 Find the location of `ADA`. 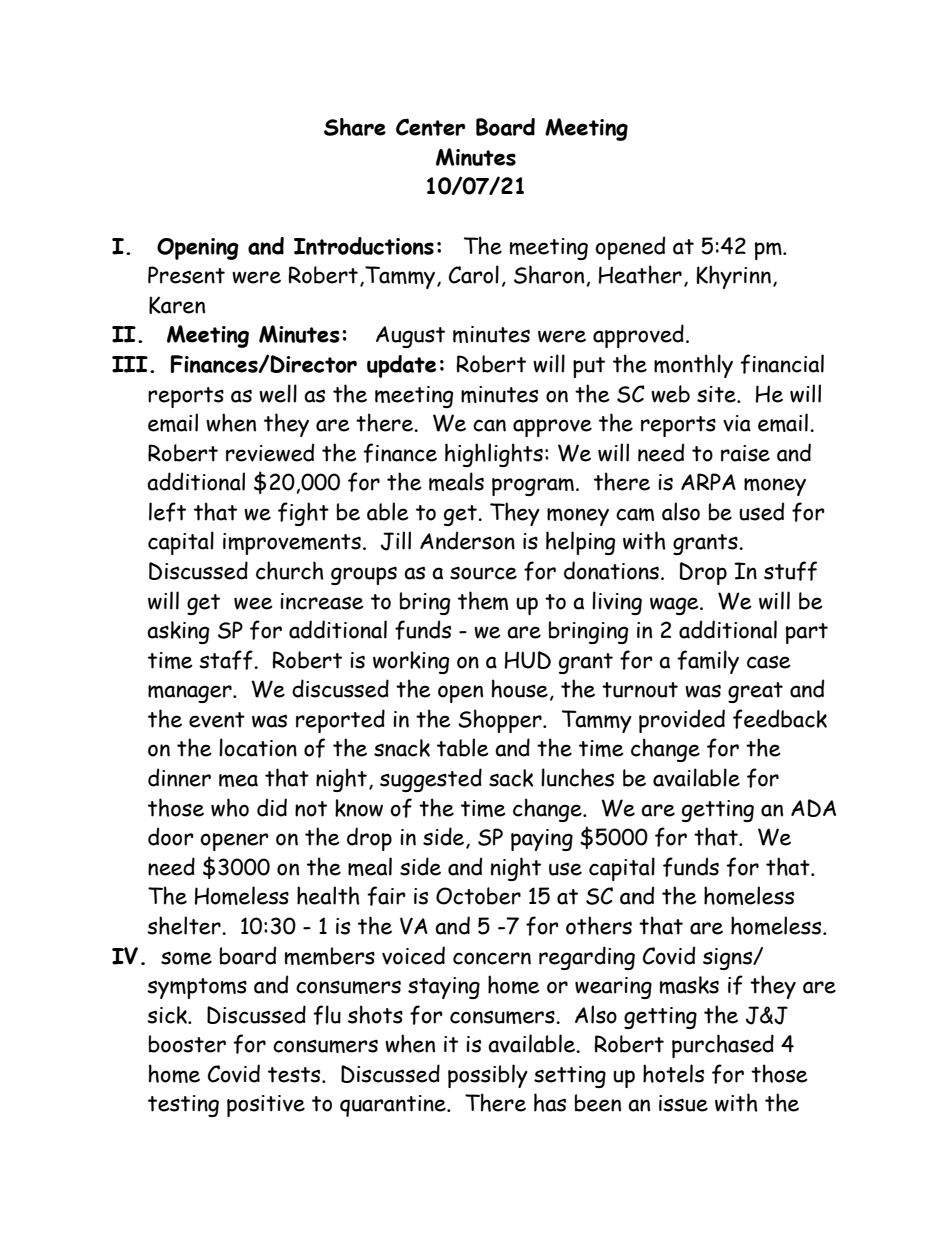

ADA is located at coordinates (813, 808).
